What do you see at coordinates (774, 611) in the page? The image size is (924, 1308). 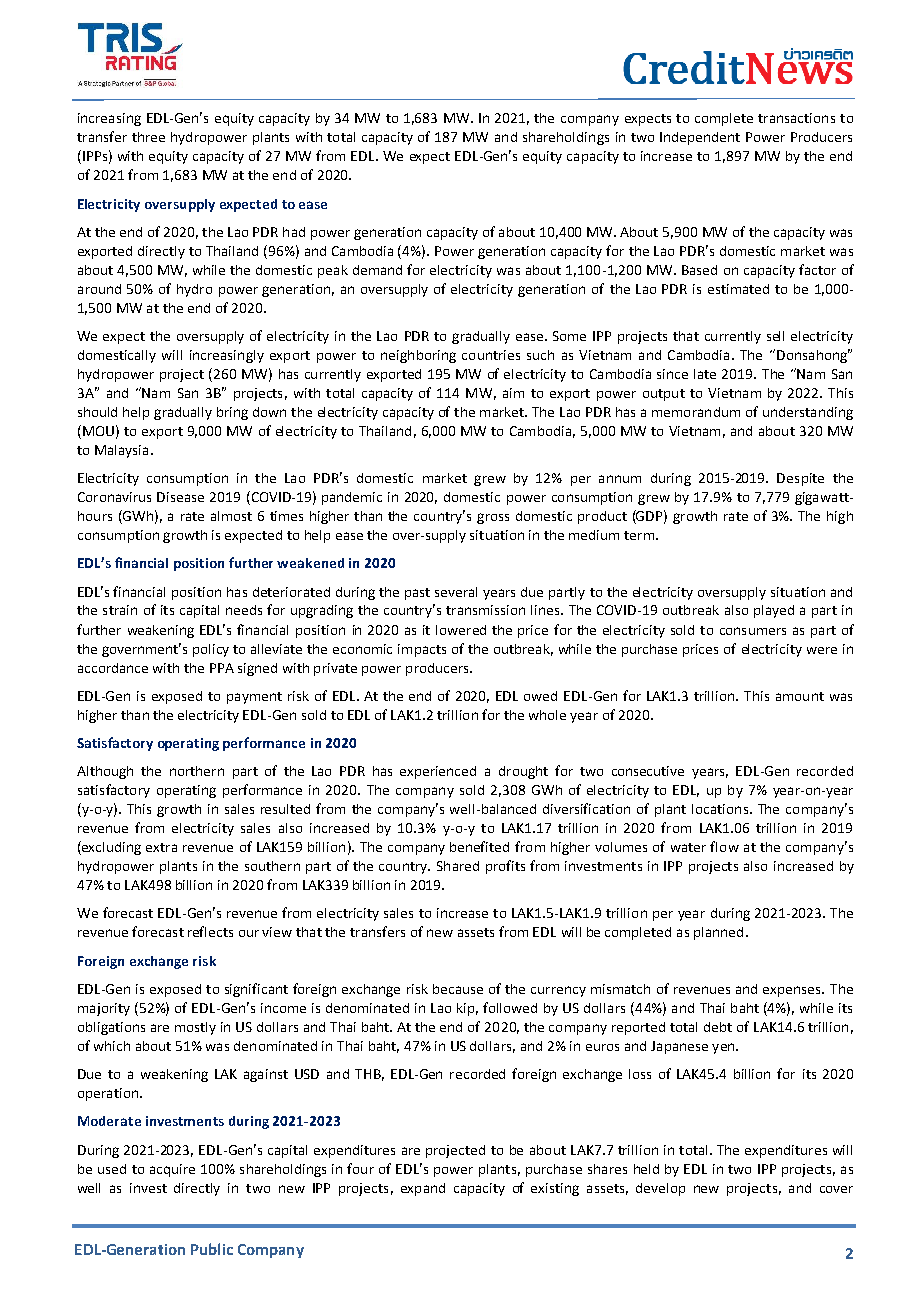 I see `played` at bounding box center [774, 611].
